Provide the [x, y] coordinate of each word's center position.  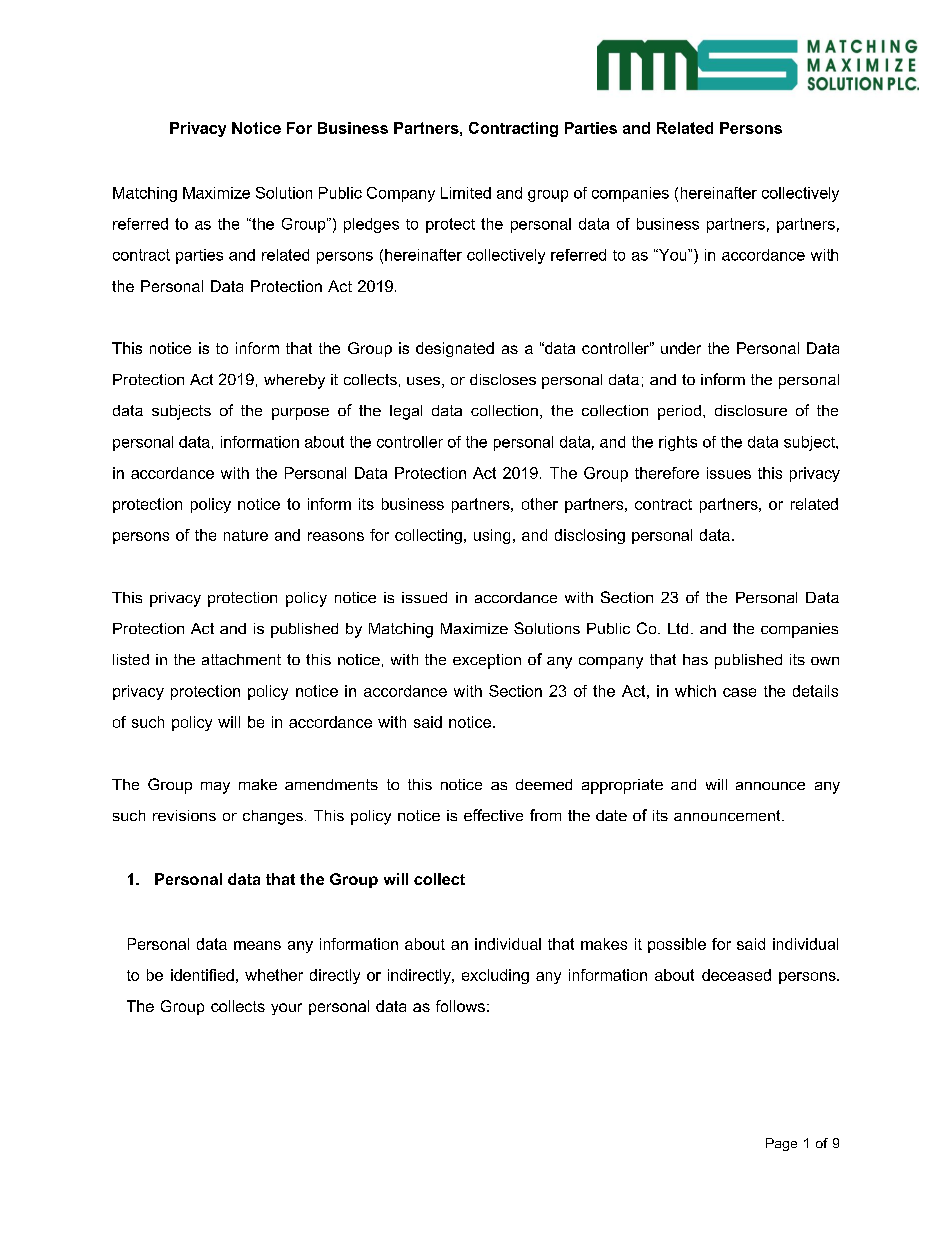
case [739, 692]
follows [460, 1006]
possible [677, 945]
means [257, 945]
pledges [371, 225]
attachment [241, 659]
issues [729, 473]
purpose [300, 414]
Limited [466, 193]
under [681, 348]
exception [487, 661]
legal [406, 412]
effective [493, 815]
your [286, 1009]
